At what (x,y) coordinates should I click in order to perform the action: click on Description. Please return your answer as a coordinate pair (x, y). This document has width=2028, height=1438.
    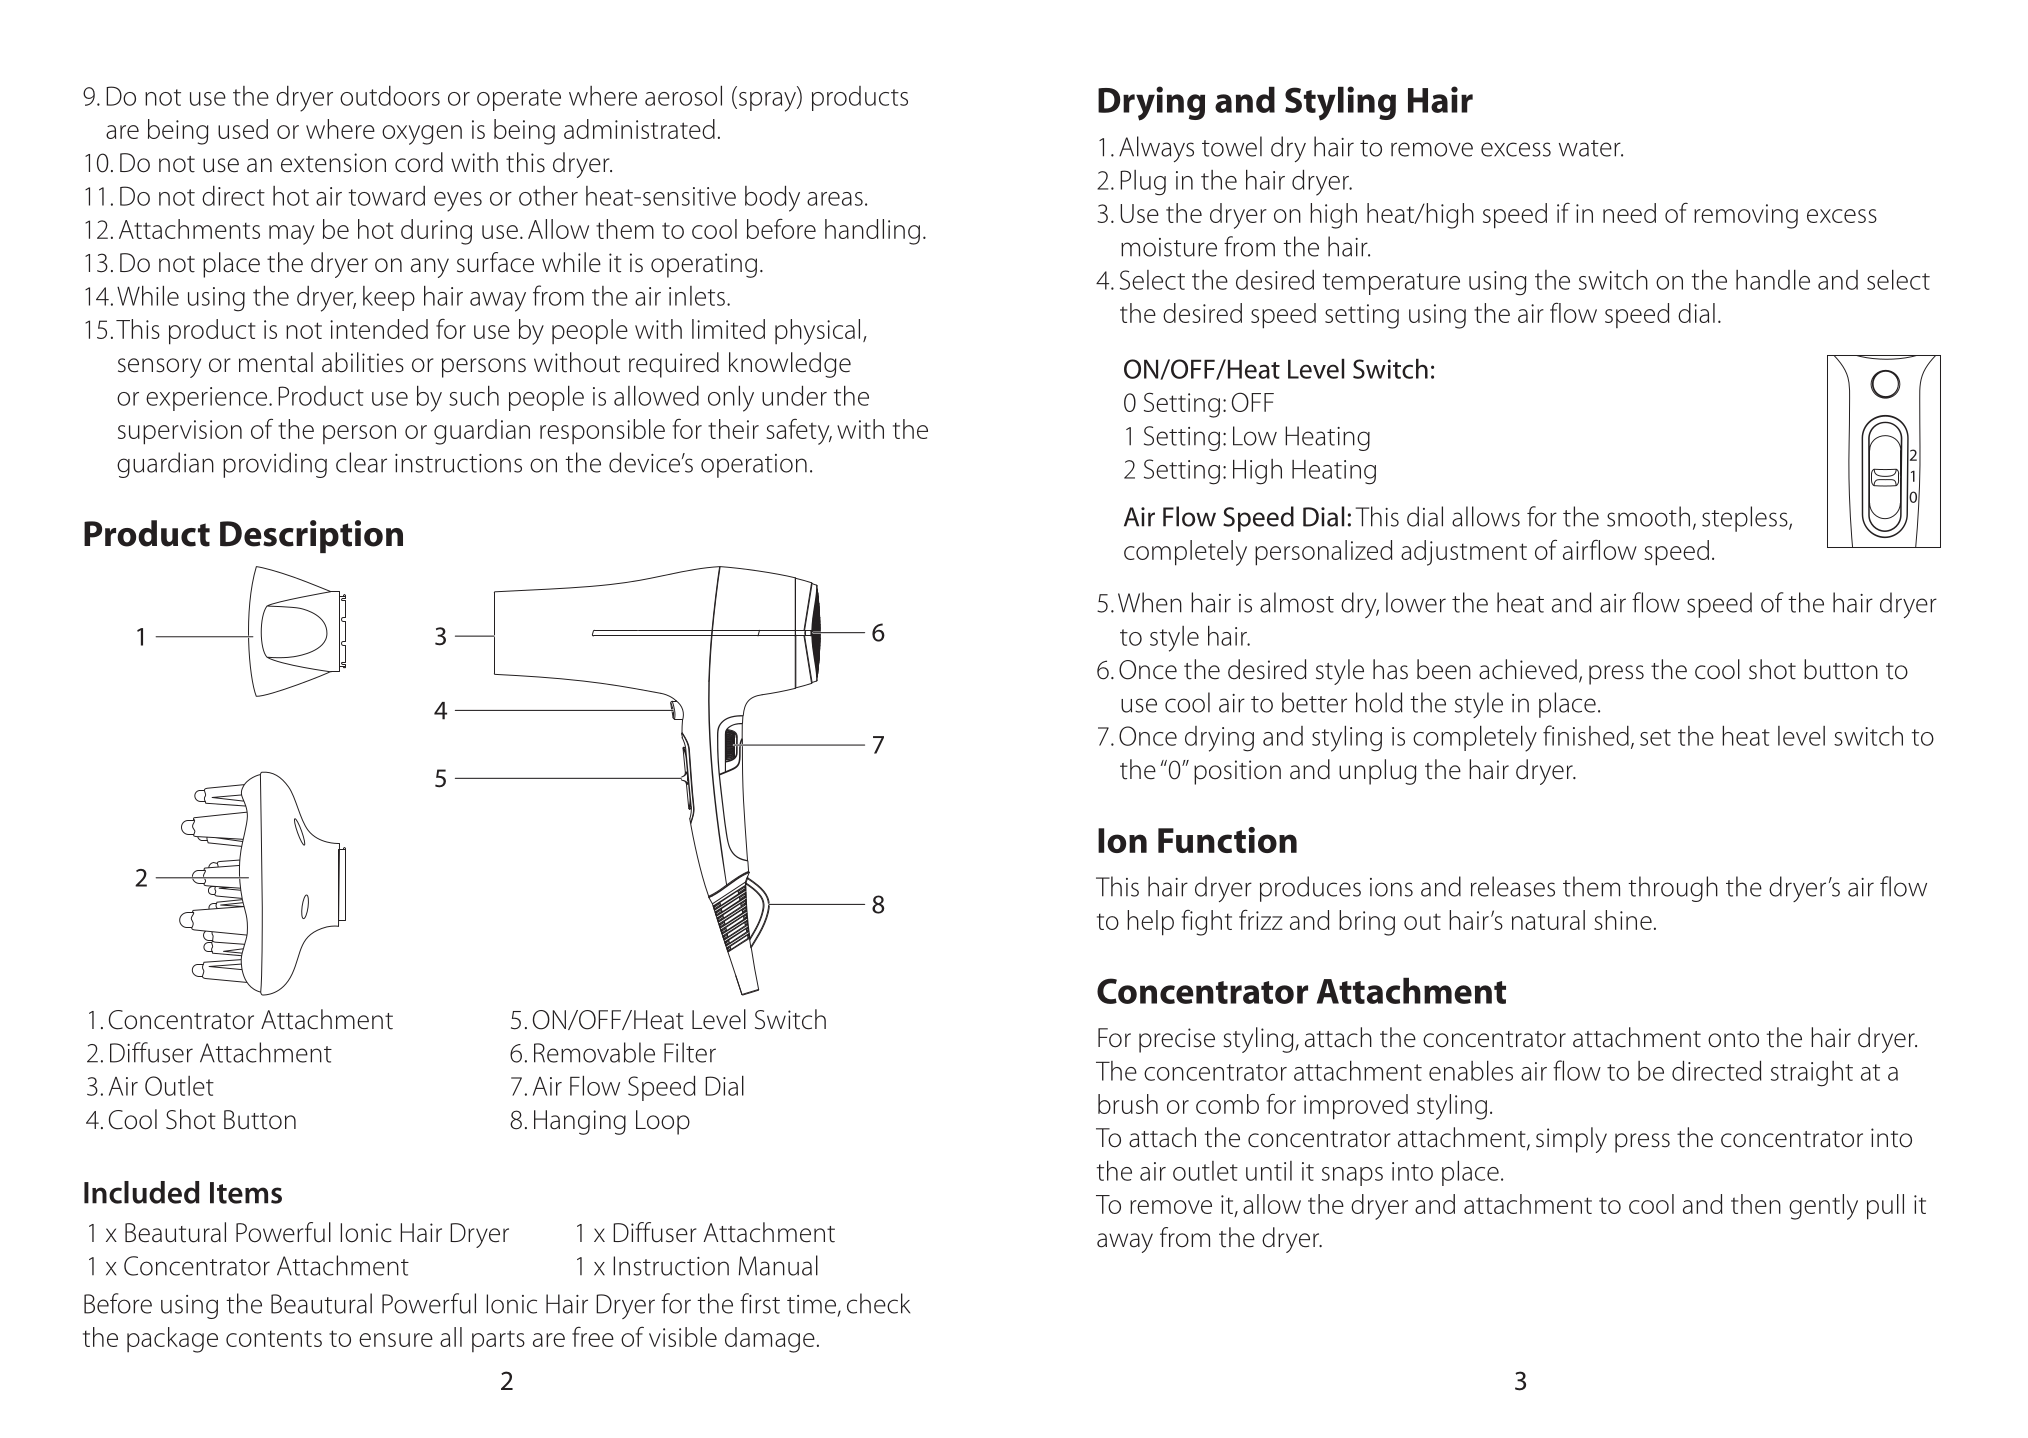
    Looking at the image, I should click on (311, 536).
